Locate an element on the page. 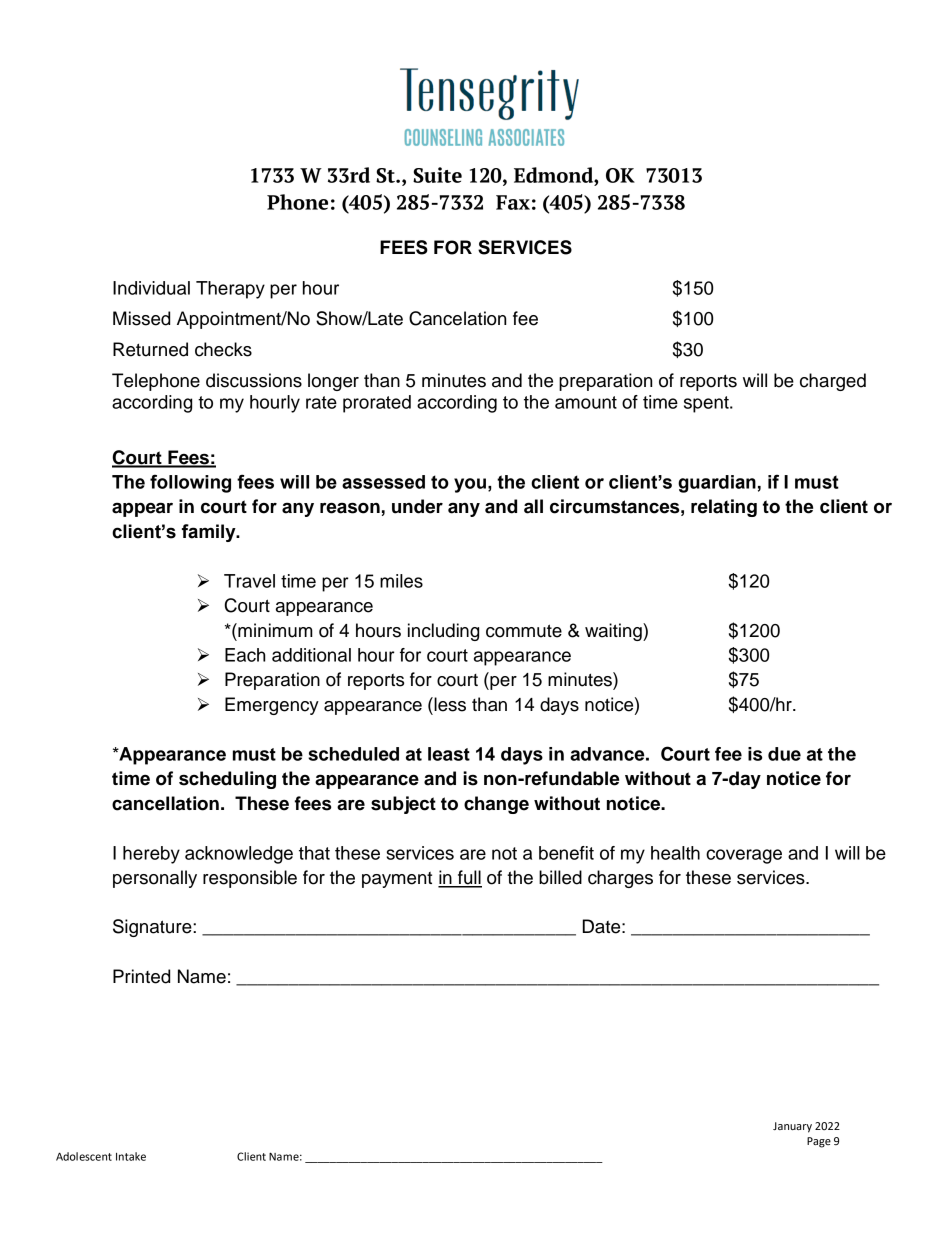  full is located at coordinates (469, 878).
